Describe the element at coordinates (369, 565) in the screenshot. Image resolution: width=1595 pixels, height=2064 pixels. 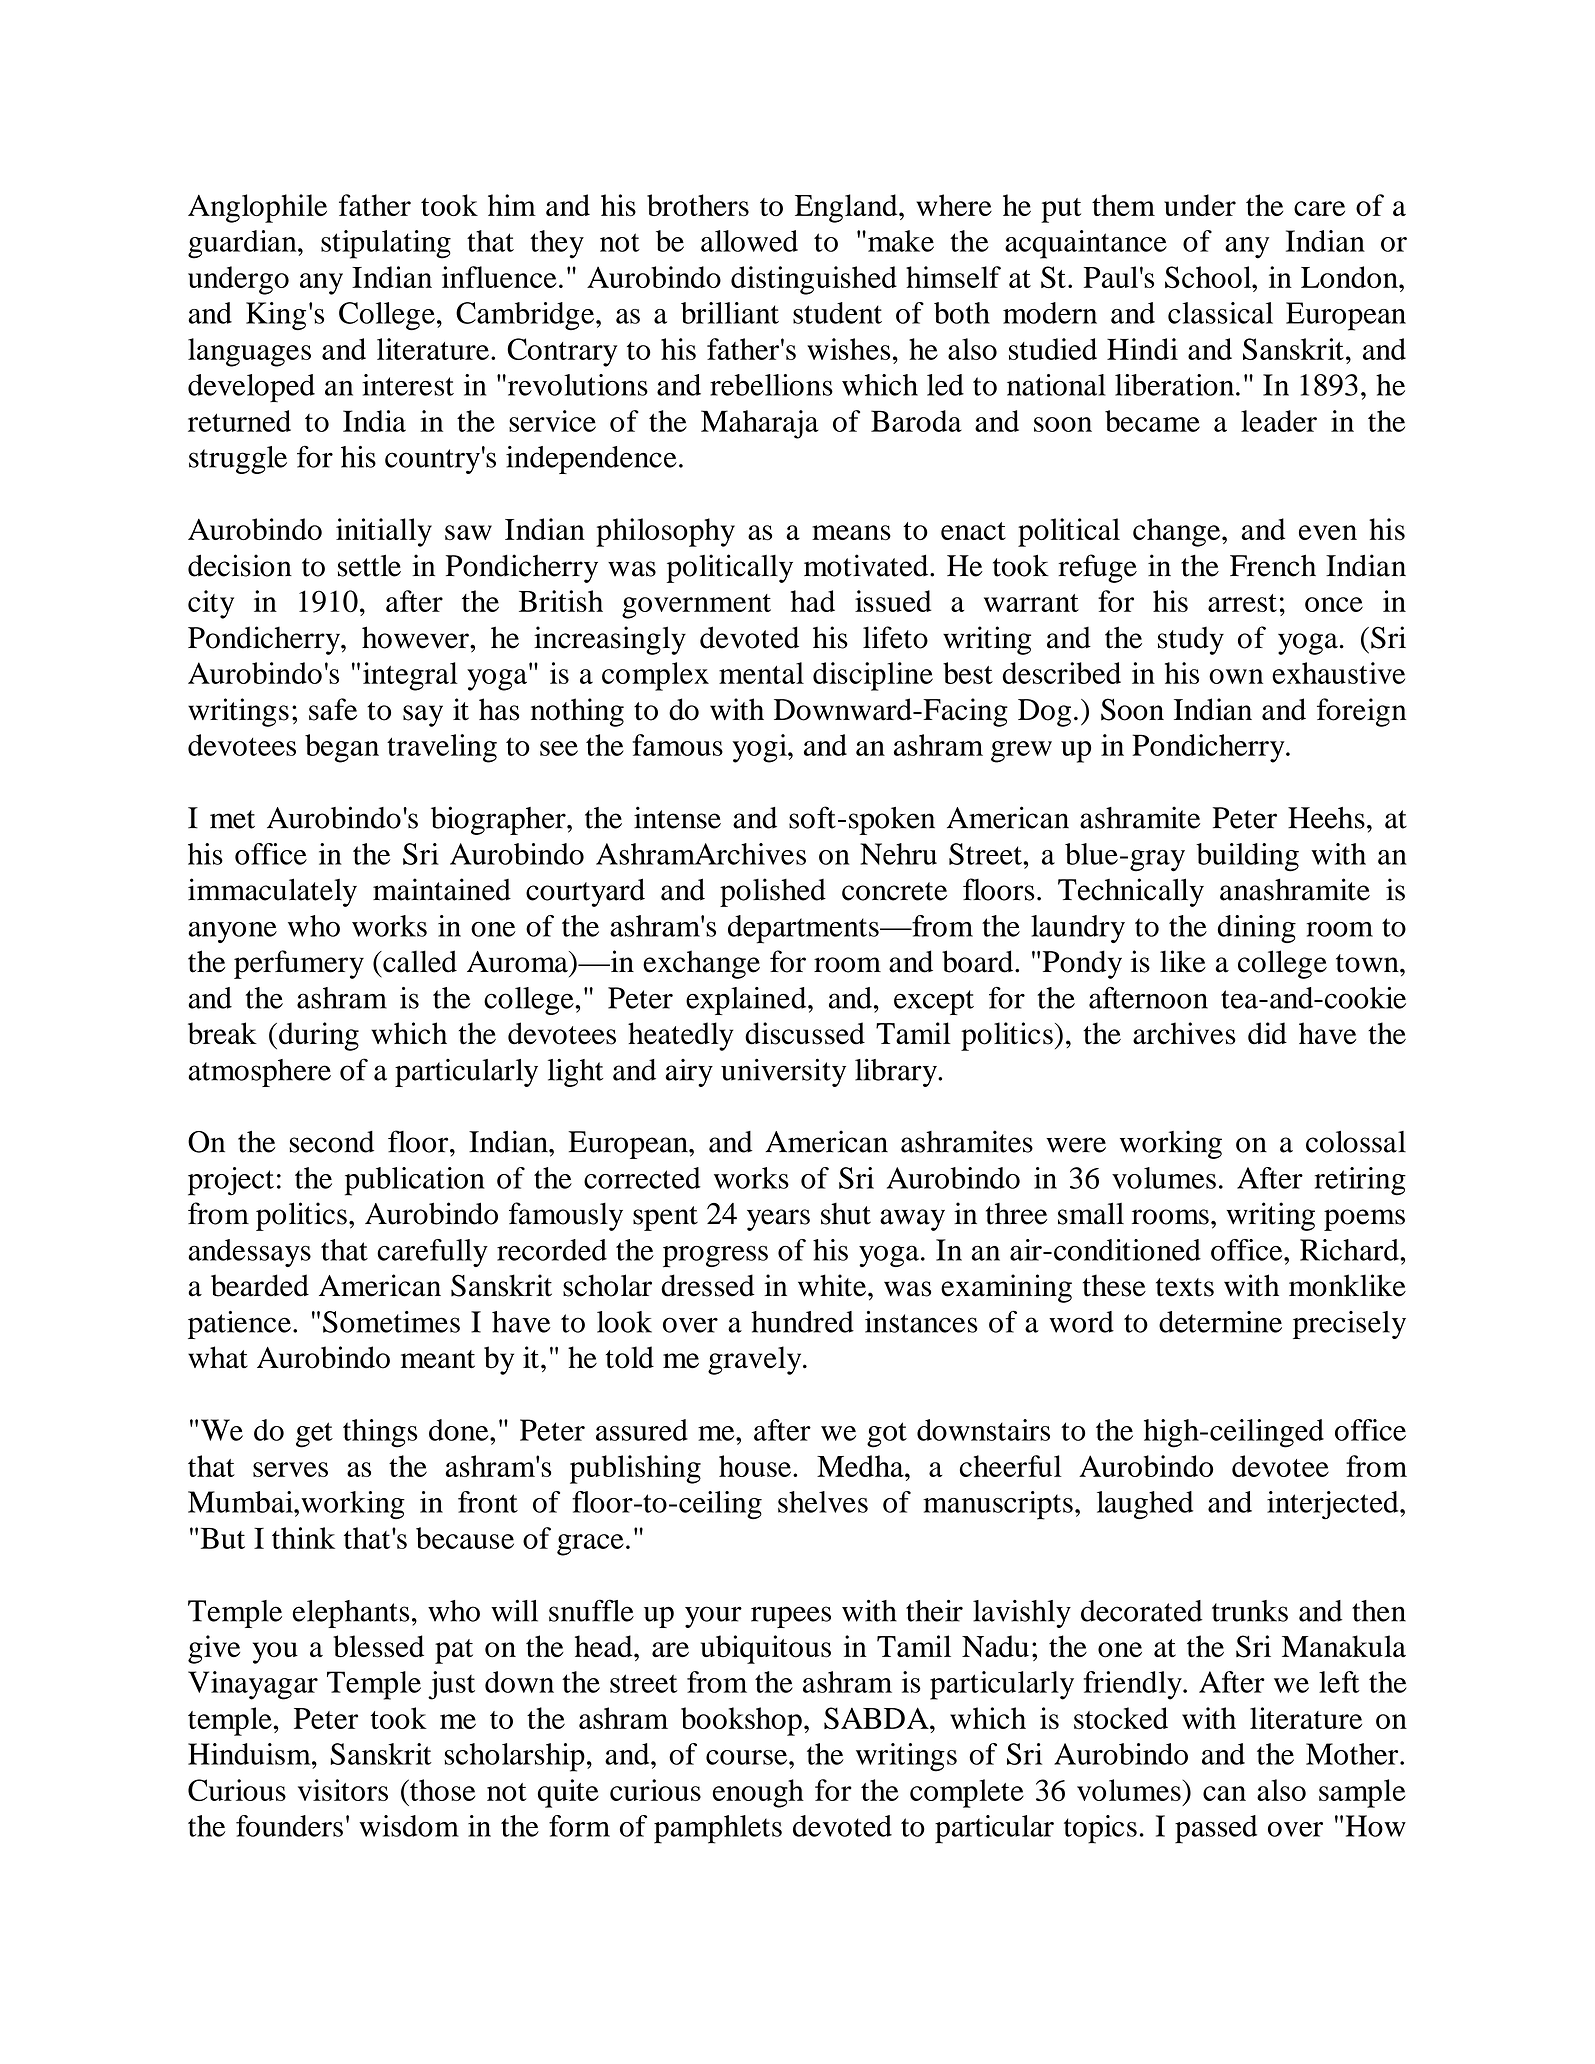
I see `settle` at that location.
